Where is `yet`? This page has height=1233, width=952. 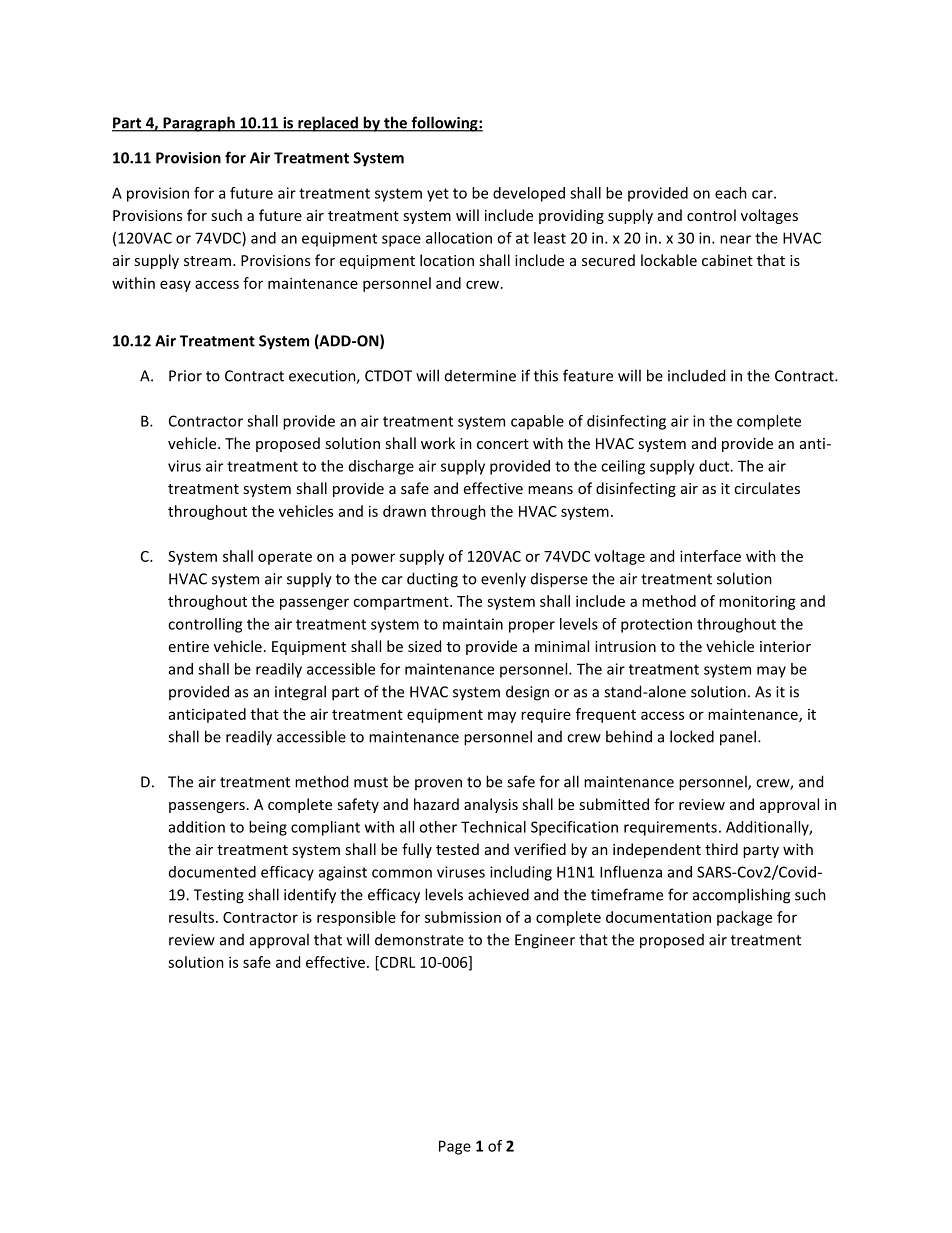 yet is located at coordinates (438, 195).
